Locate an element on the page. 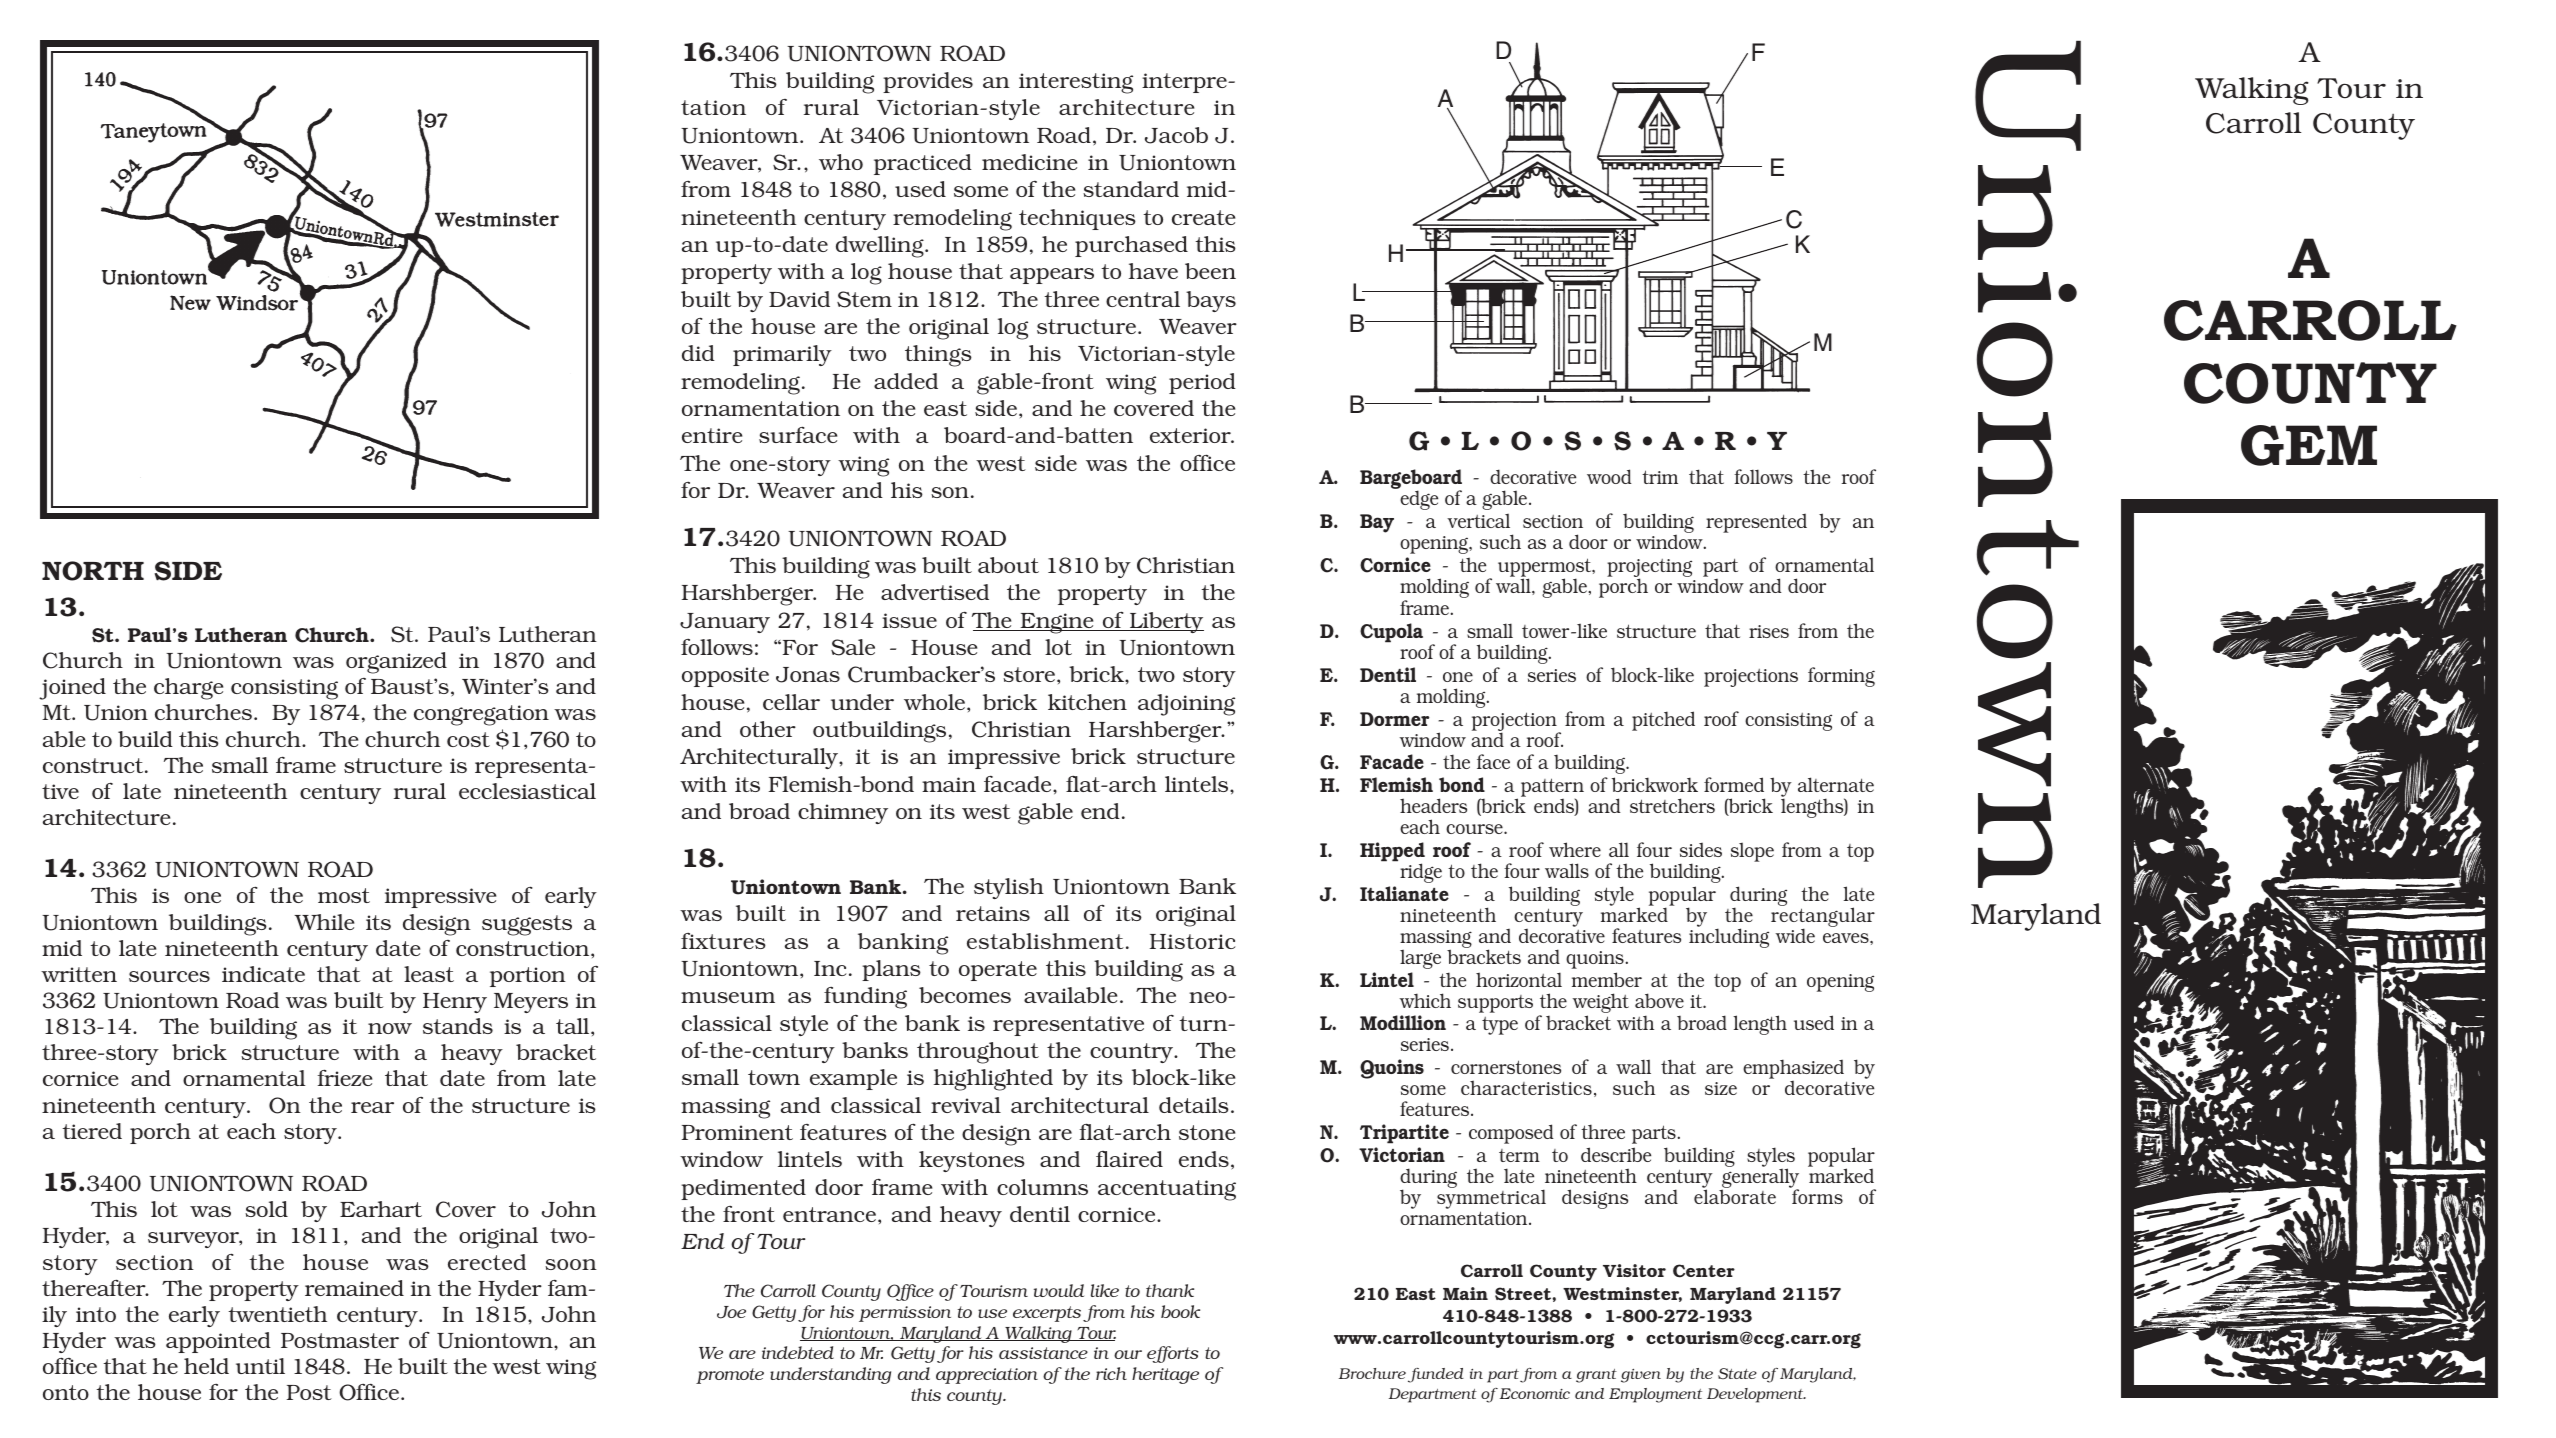  create is located at coordinates (1203, 217).
